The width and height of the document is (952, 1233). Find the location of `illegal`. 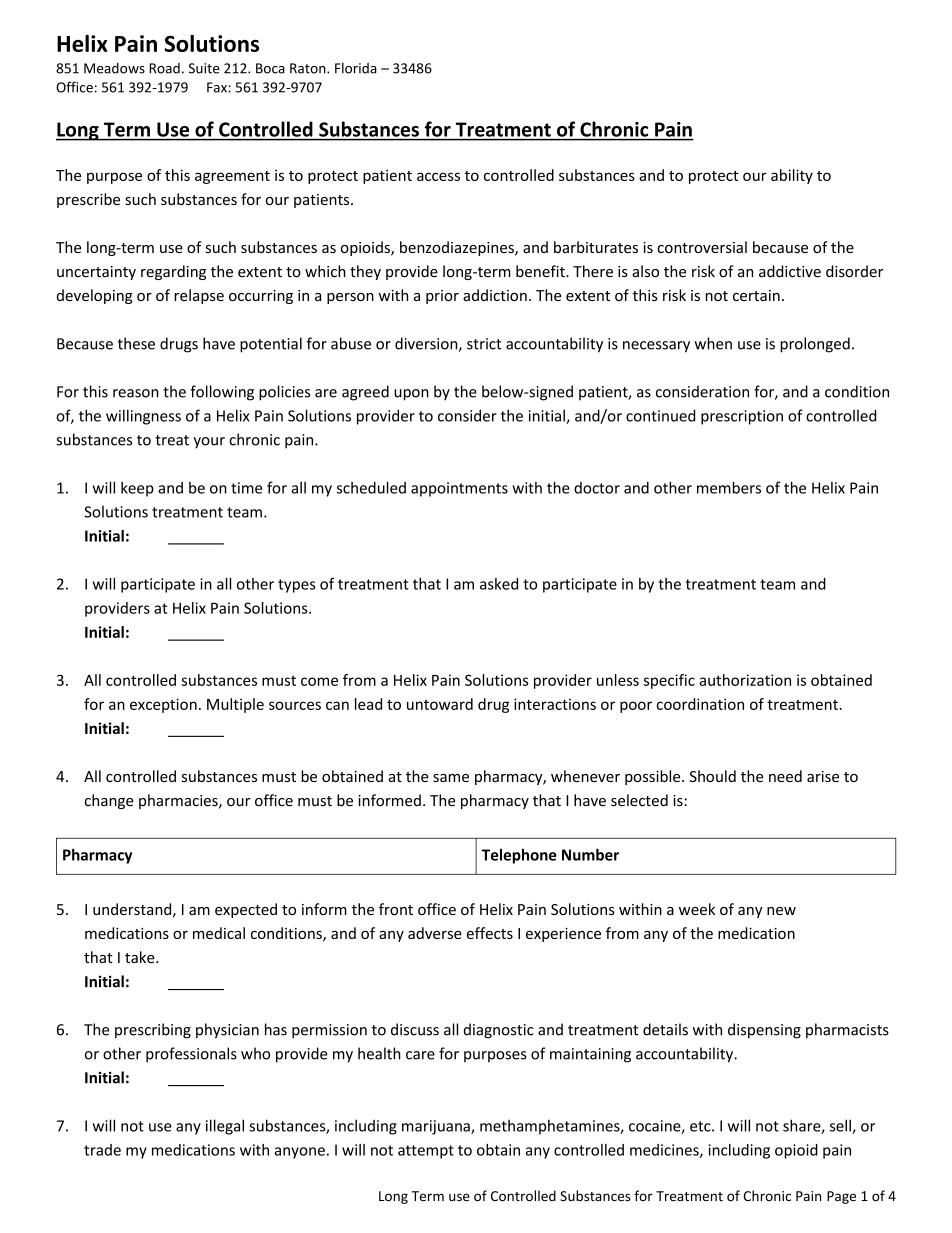

illegal is located at coordinates (225, 1127).
